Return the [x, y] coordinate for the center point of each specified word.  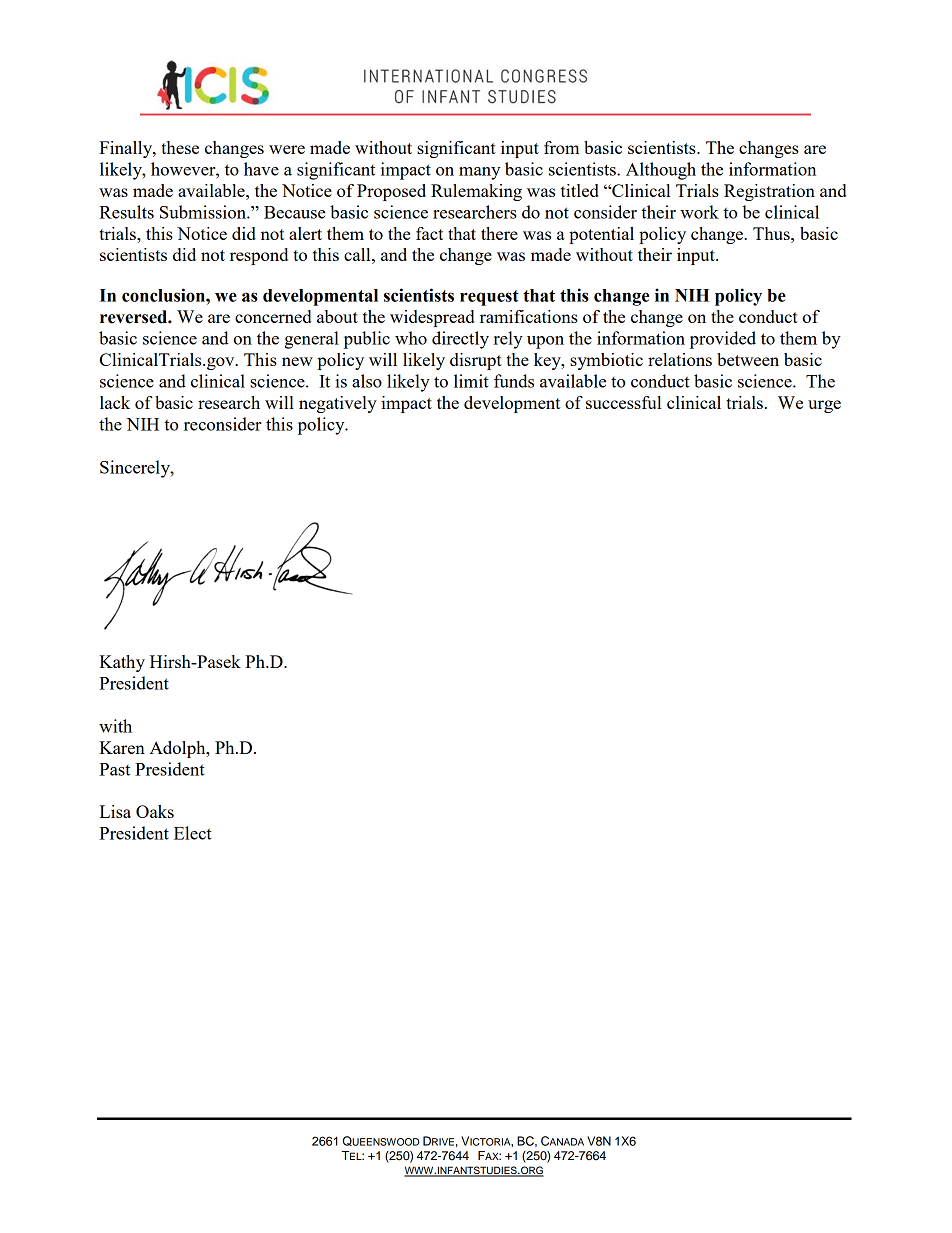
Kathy [122, 663]
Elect [193, 833]
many [479, 173]
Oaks [155, 811]
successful [623, 402]
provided [723, 340]
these [180, 147]
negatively [338, 404]
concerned [273, 316]
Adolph [179, 749]
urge [824, 406]
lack [115, 402]
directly [460, 340]
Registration [769, 192]
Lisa [115, 811]
